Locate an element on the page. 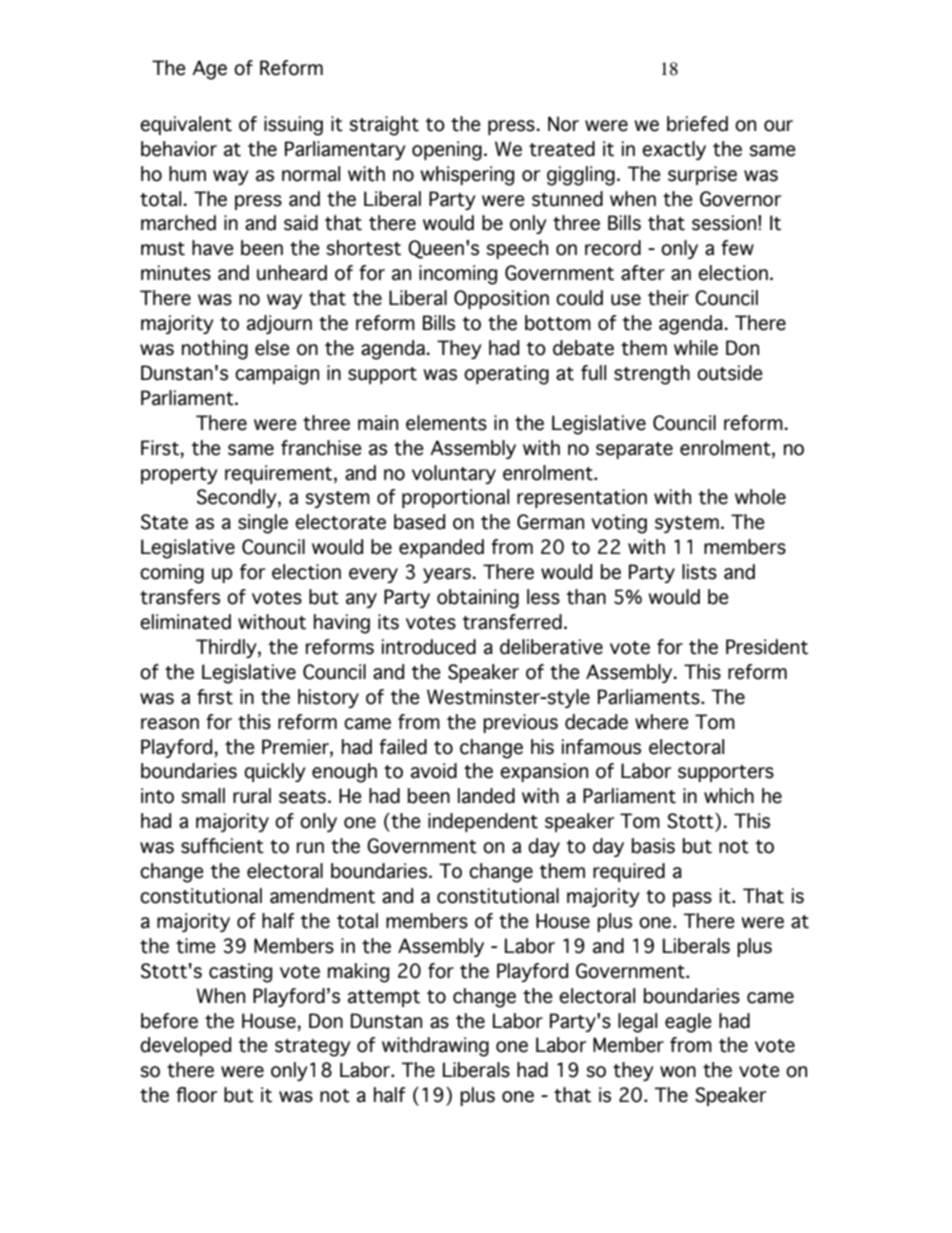  attempt is located at coordinates (384, 998).
